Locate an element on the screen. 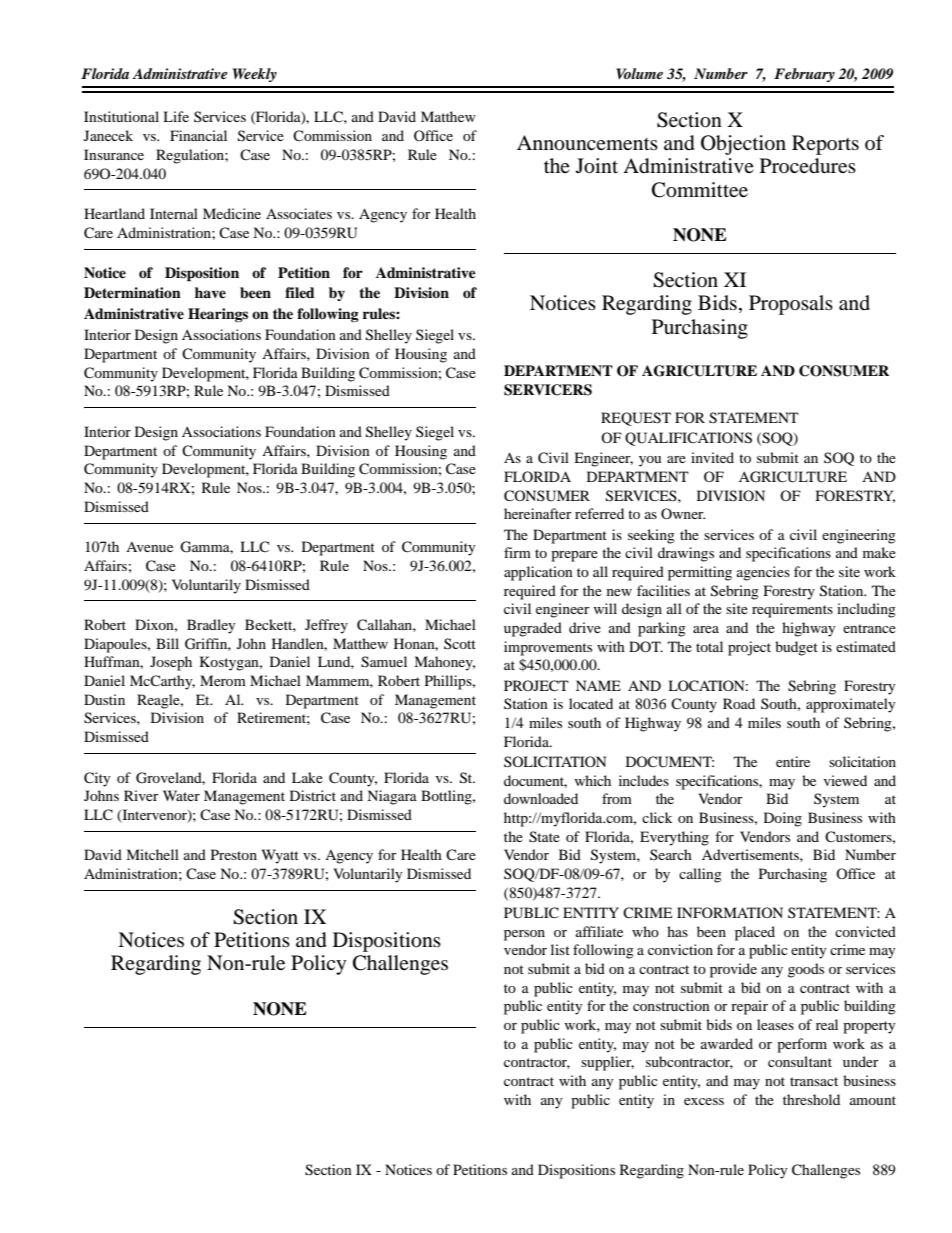 The image size is (952, 1233). application is located at coordinates (538, 573).
